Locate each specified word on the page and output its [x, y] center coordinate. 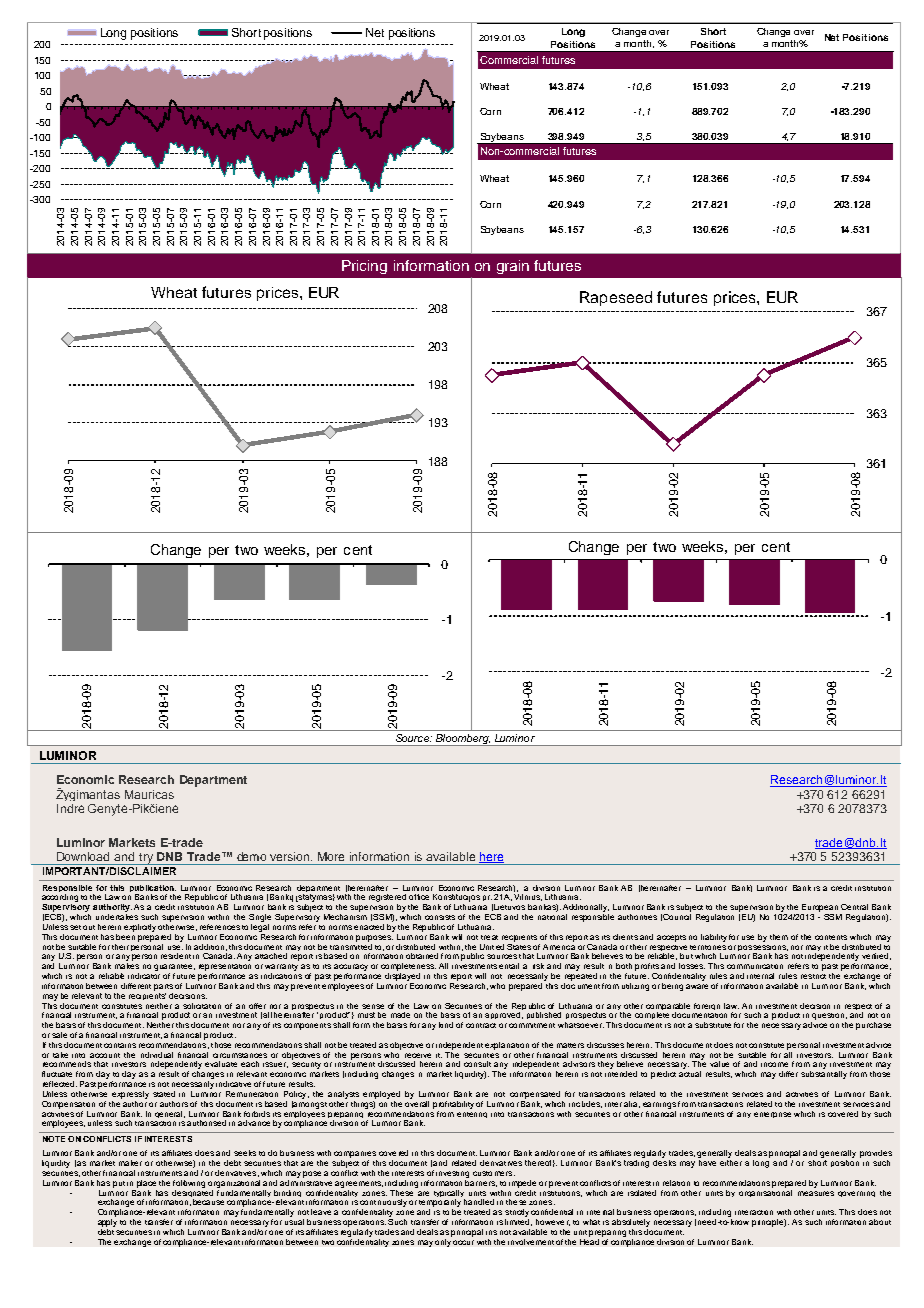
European [820, 908]
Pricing [364, 267]
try [146, 859]
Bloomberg [462, 740]
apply [107, 1221]
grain [513, 267]
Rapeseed [616, 298]
